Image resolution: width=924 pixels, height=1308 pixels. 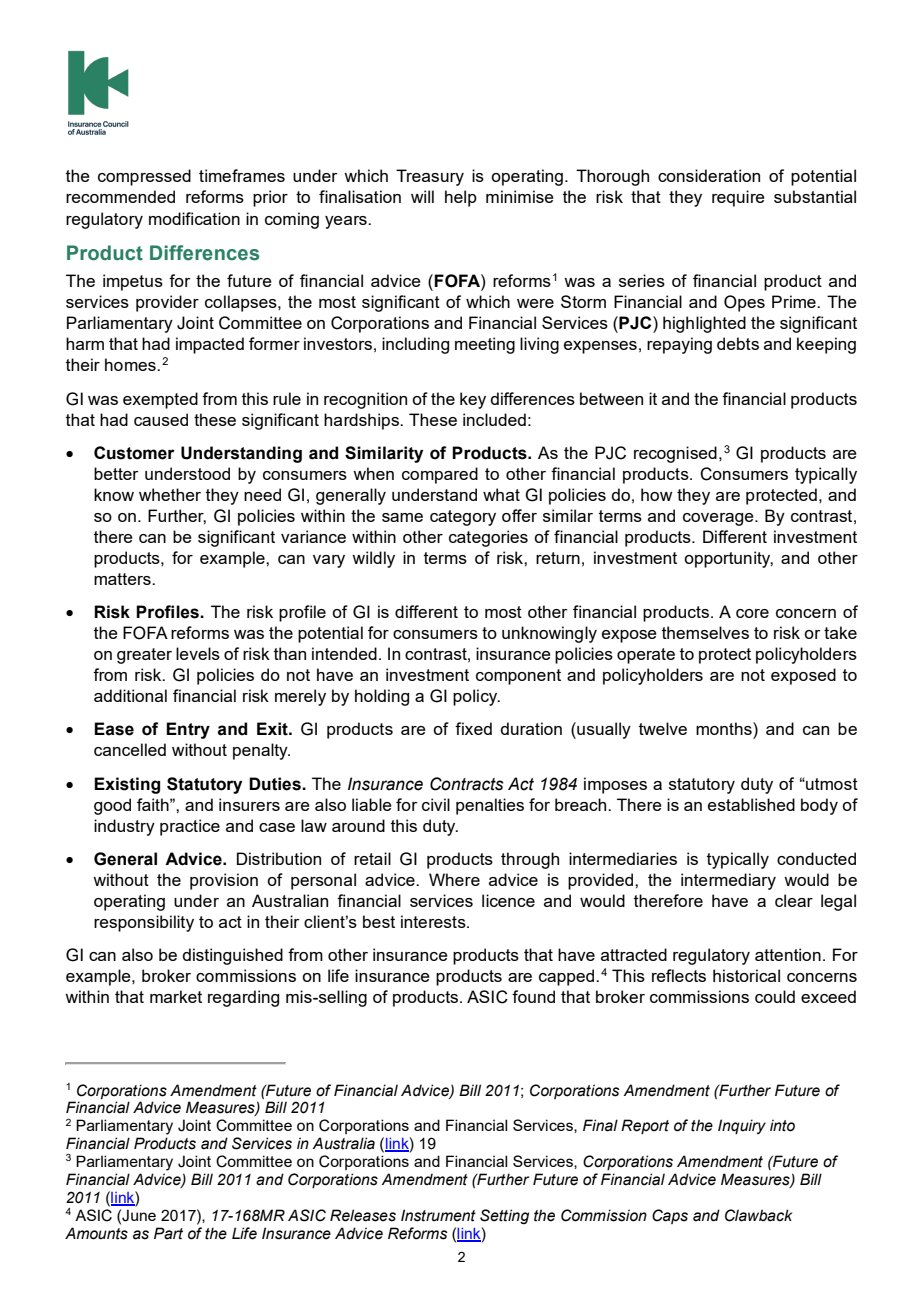 I want to click on Caps, so click(x=670, y=1216).
